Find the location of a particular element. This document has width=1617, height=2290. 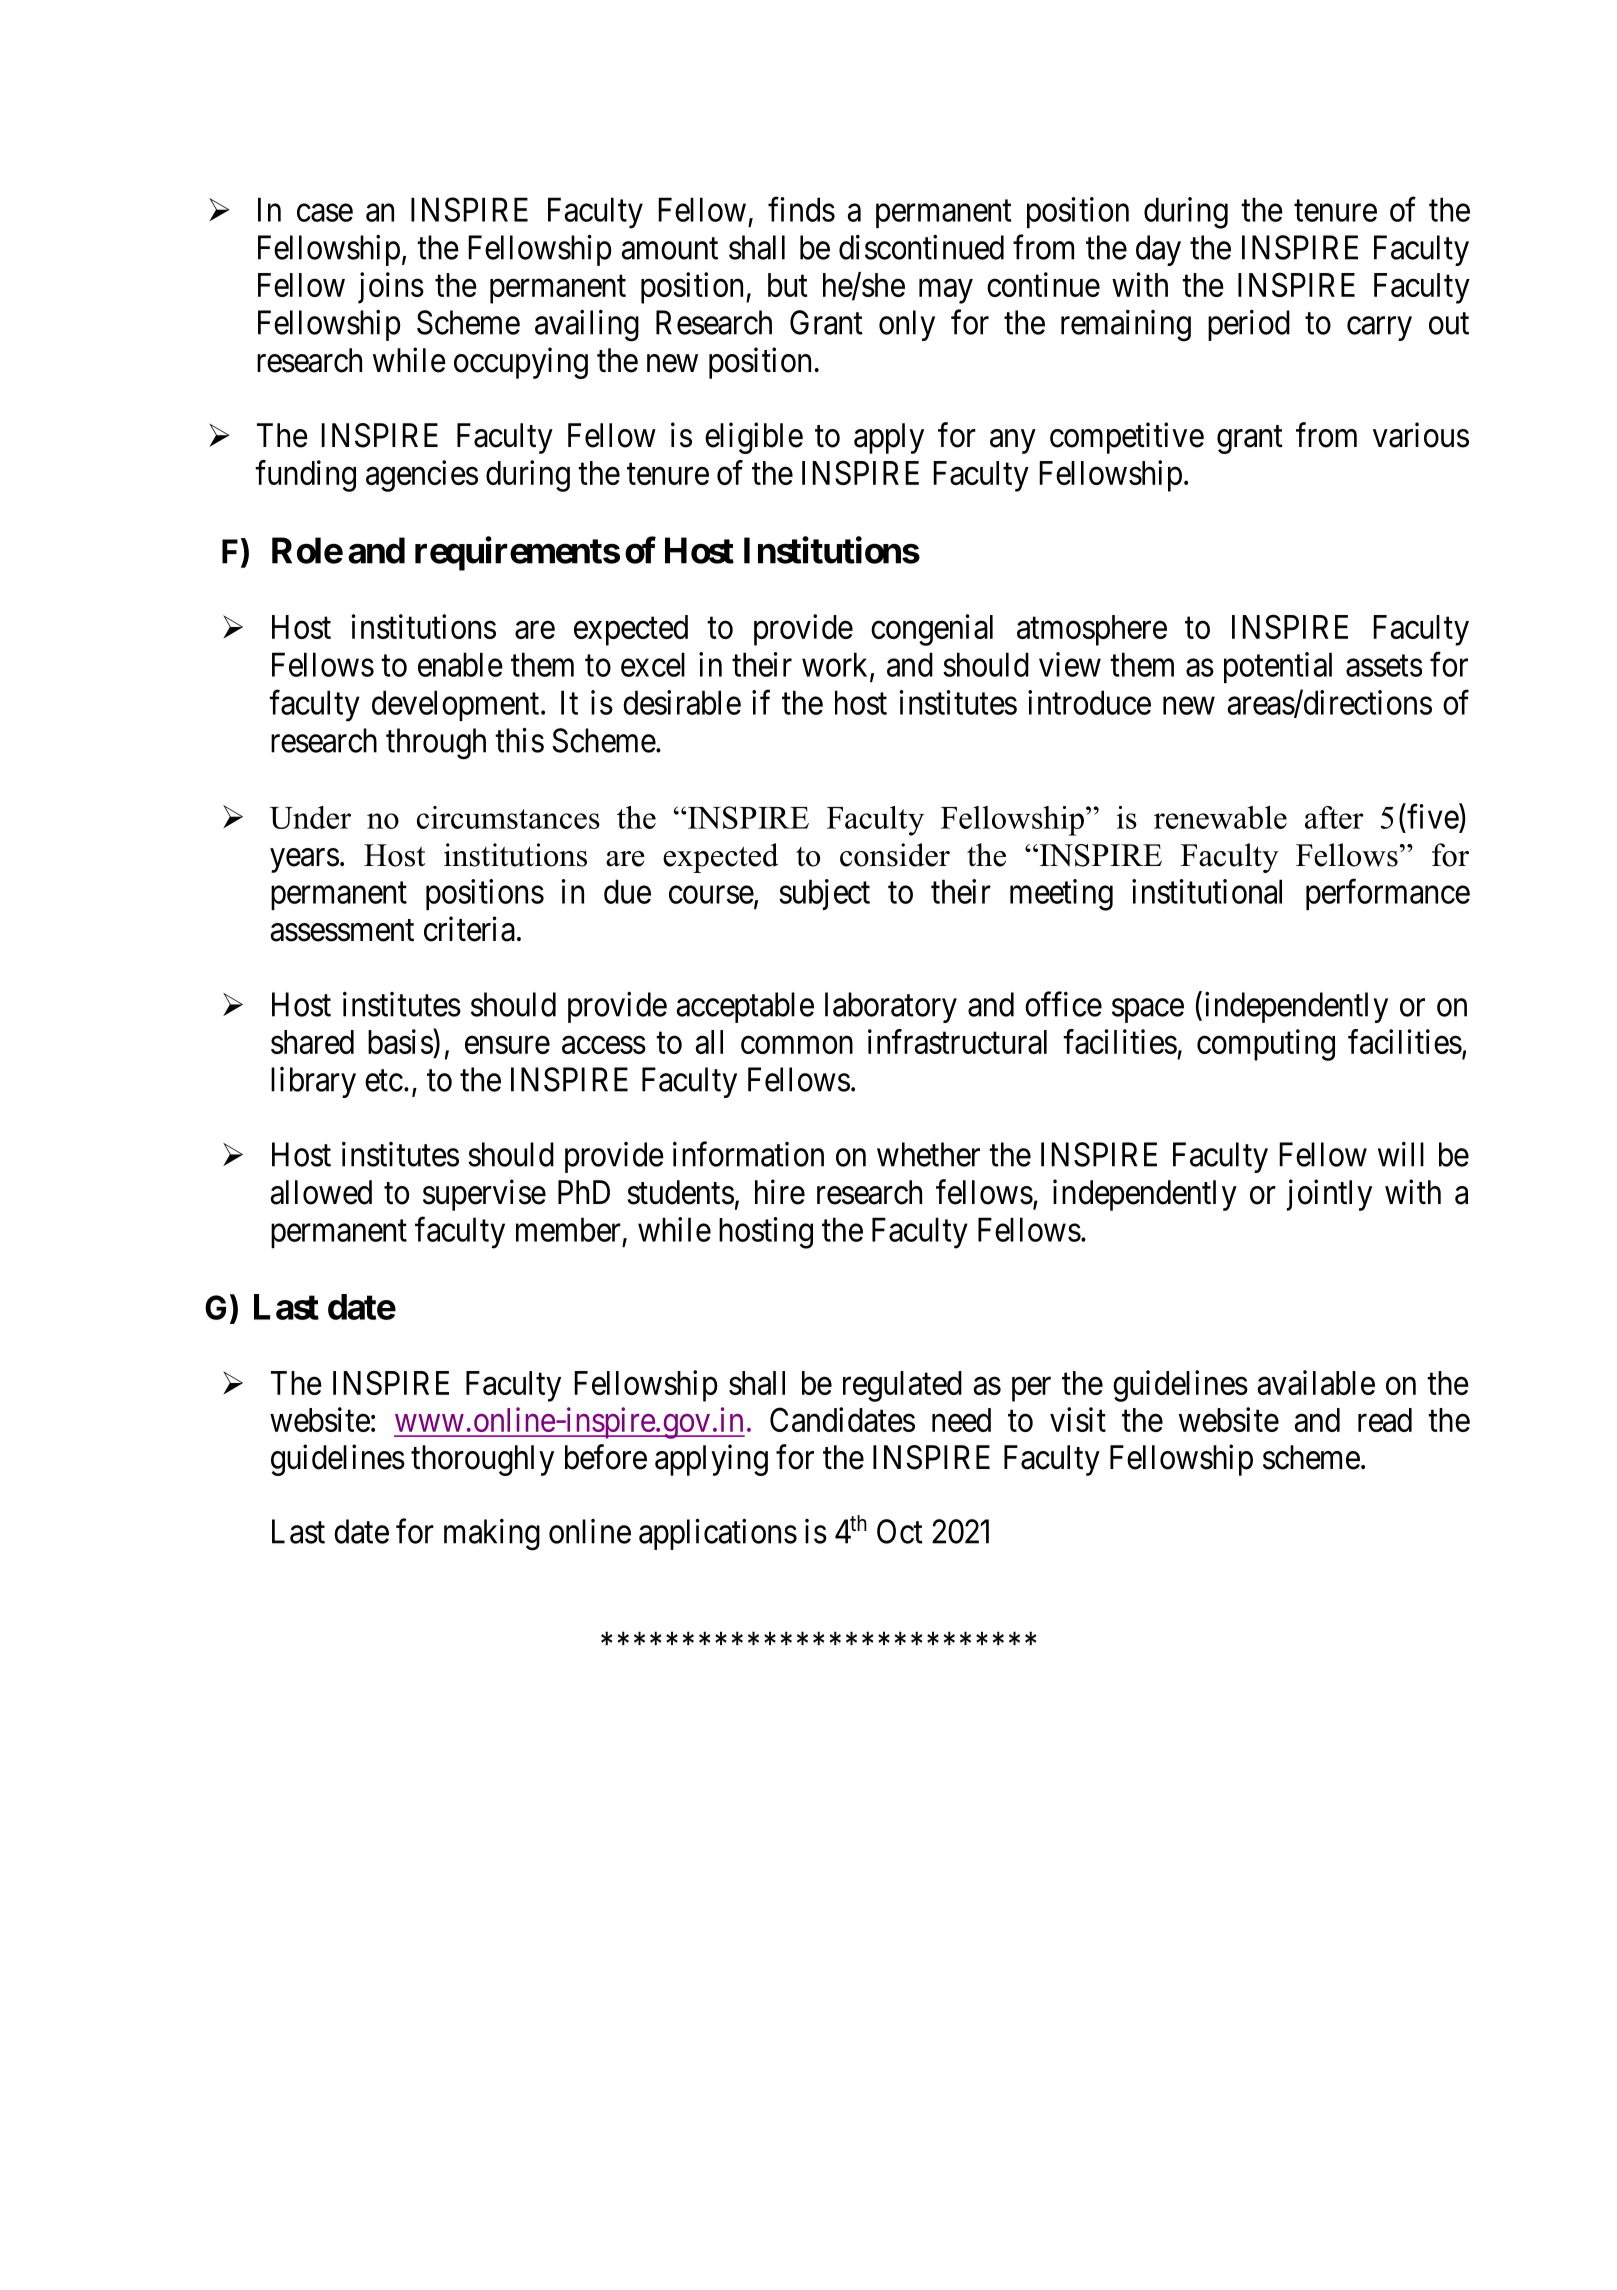

potential is located at coordinates (1278, 667).
